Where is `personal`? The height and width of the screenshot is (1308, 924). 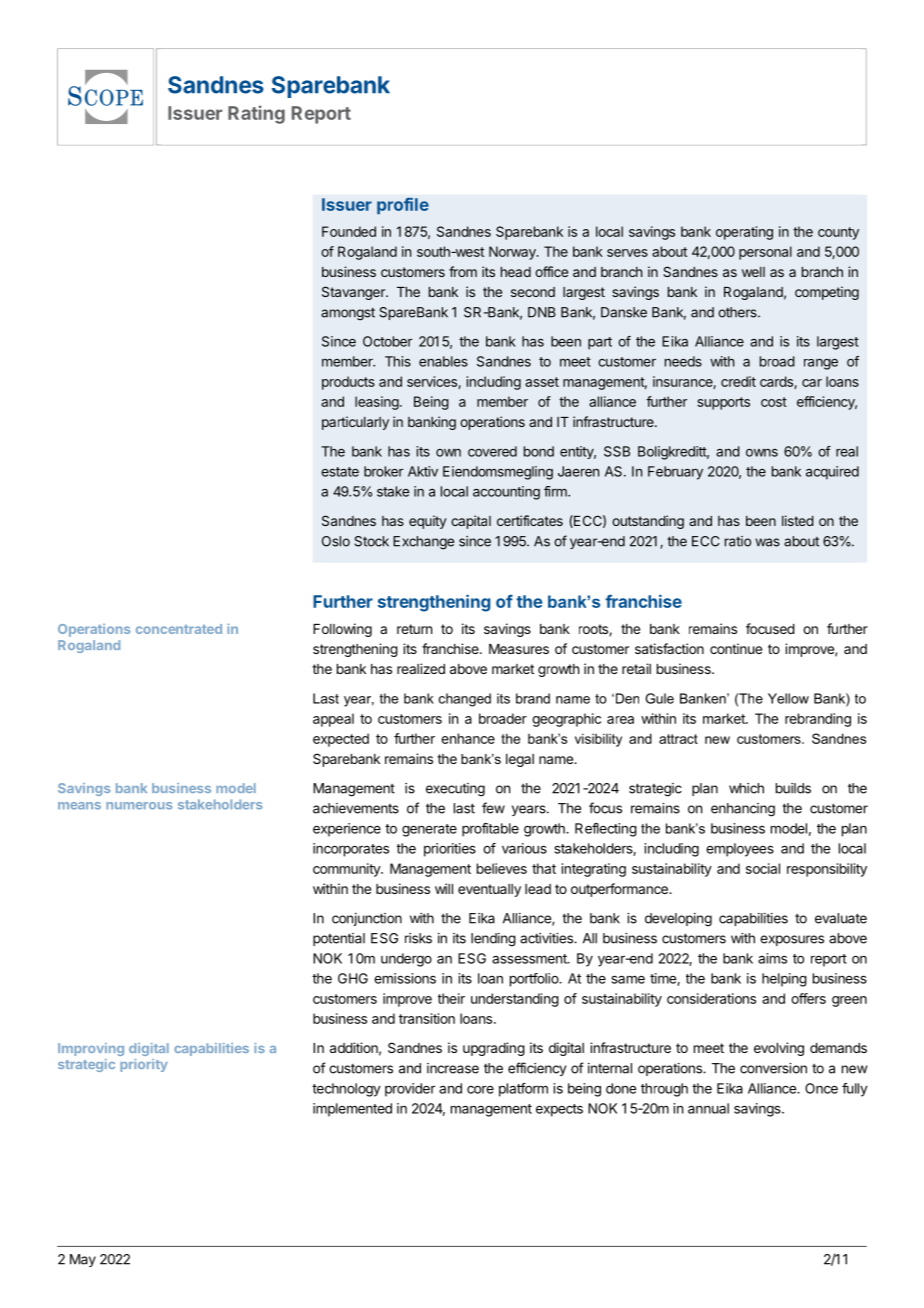
personal is located at coordinates (765, 253).
